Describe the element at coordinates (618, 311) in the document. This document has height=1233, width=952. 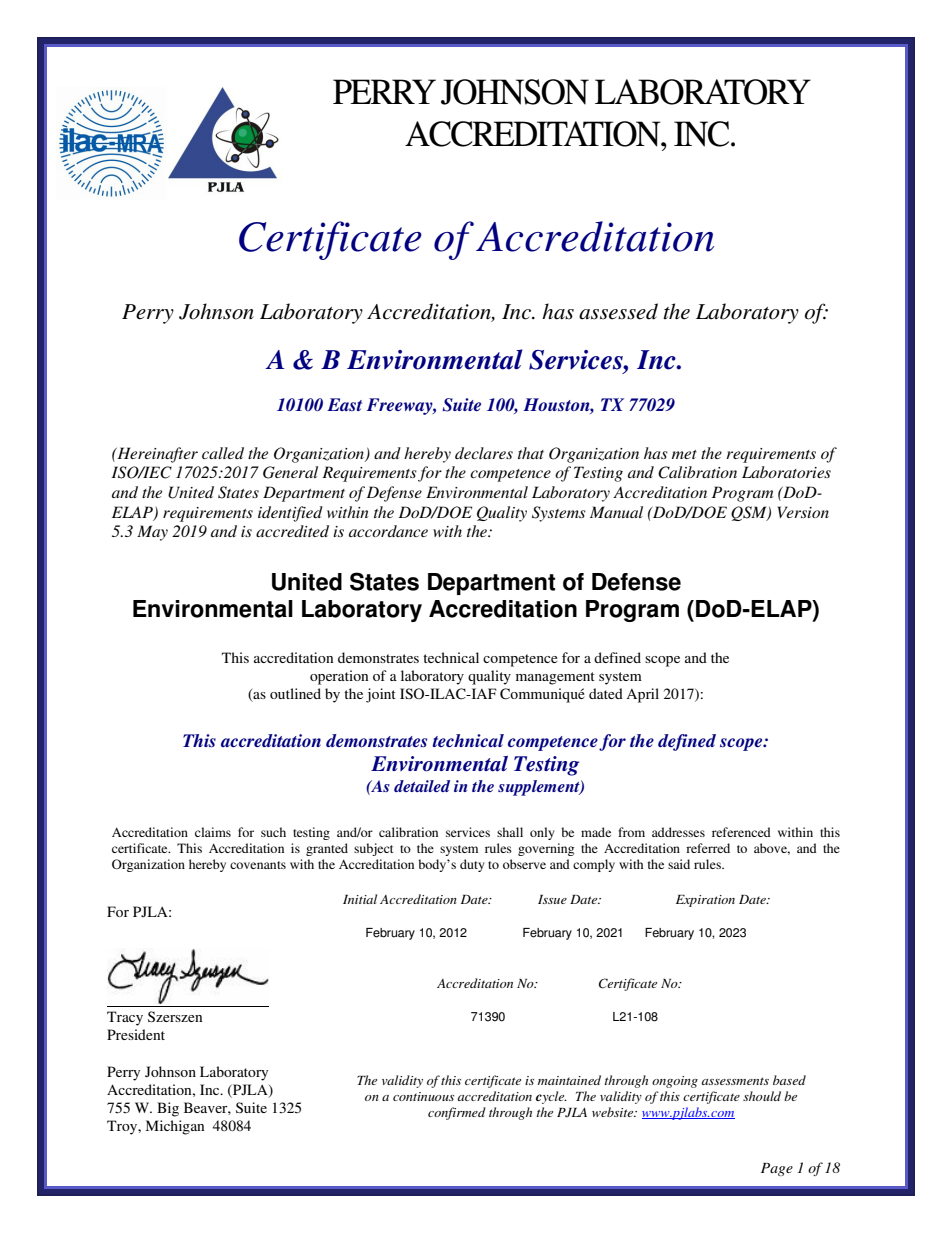
I see `assessed` at that location.
